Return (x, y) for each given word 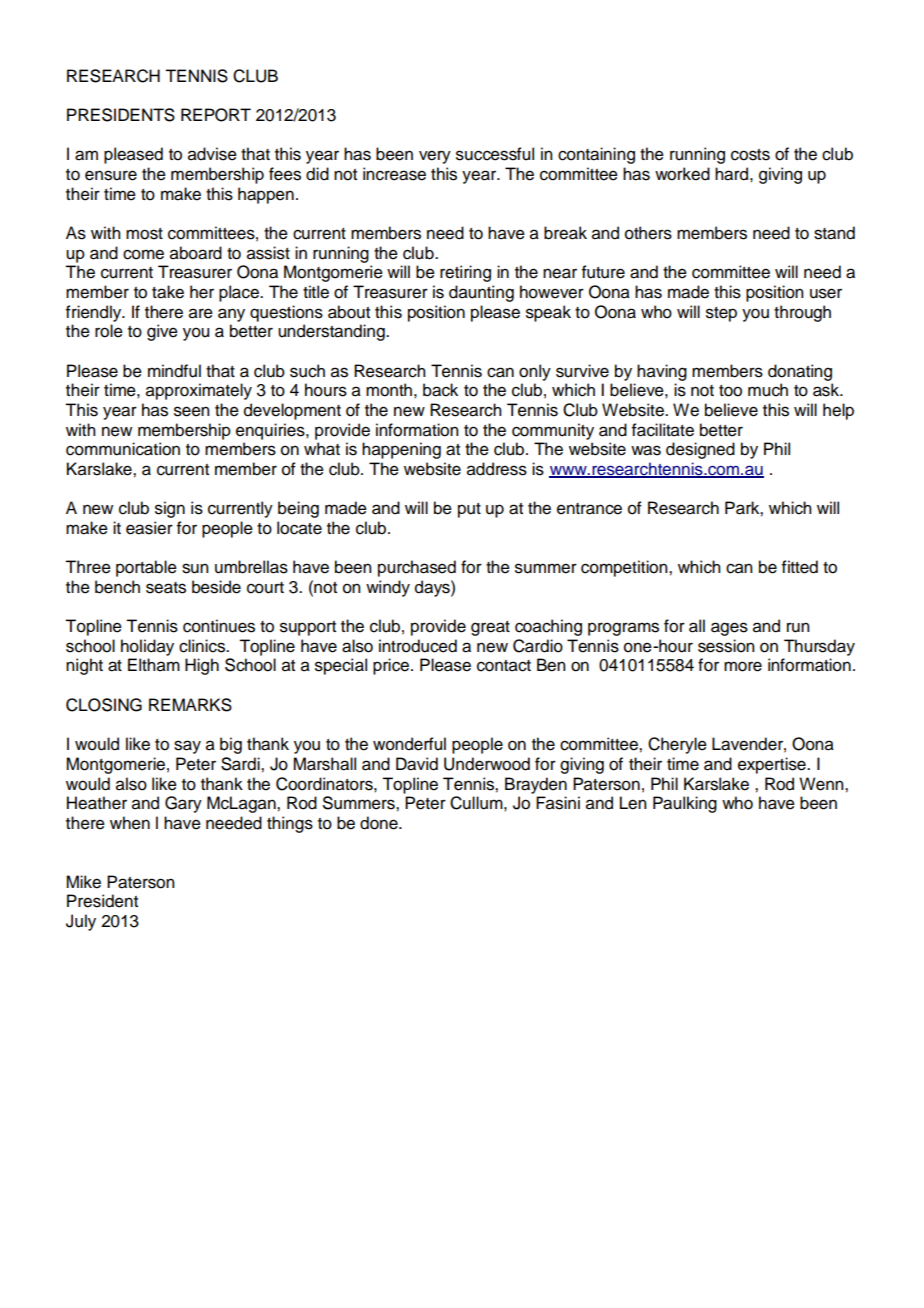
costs (750, 155)
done (380, 823)
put (469, 510)
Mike (83, 882)
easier (149, 528)
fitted (800, 567)
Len (633, 803)
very (435, 157)
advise (212, 154)
